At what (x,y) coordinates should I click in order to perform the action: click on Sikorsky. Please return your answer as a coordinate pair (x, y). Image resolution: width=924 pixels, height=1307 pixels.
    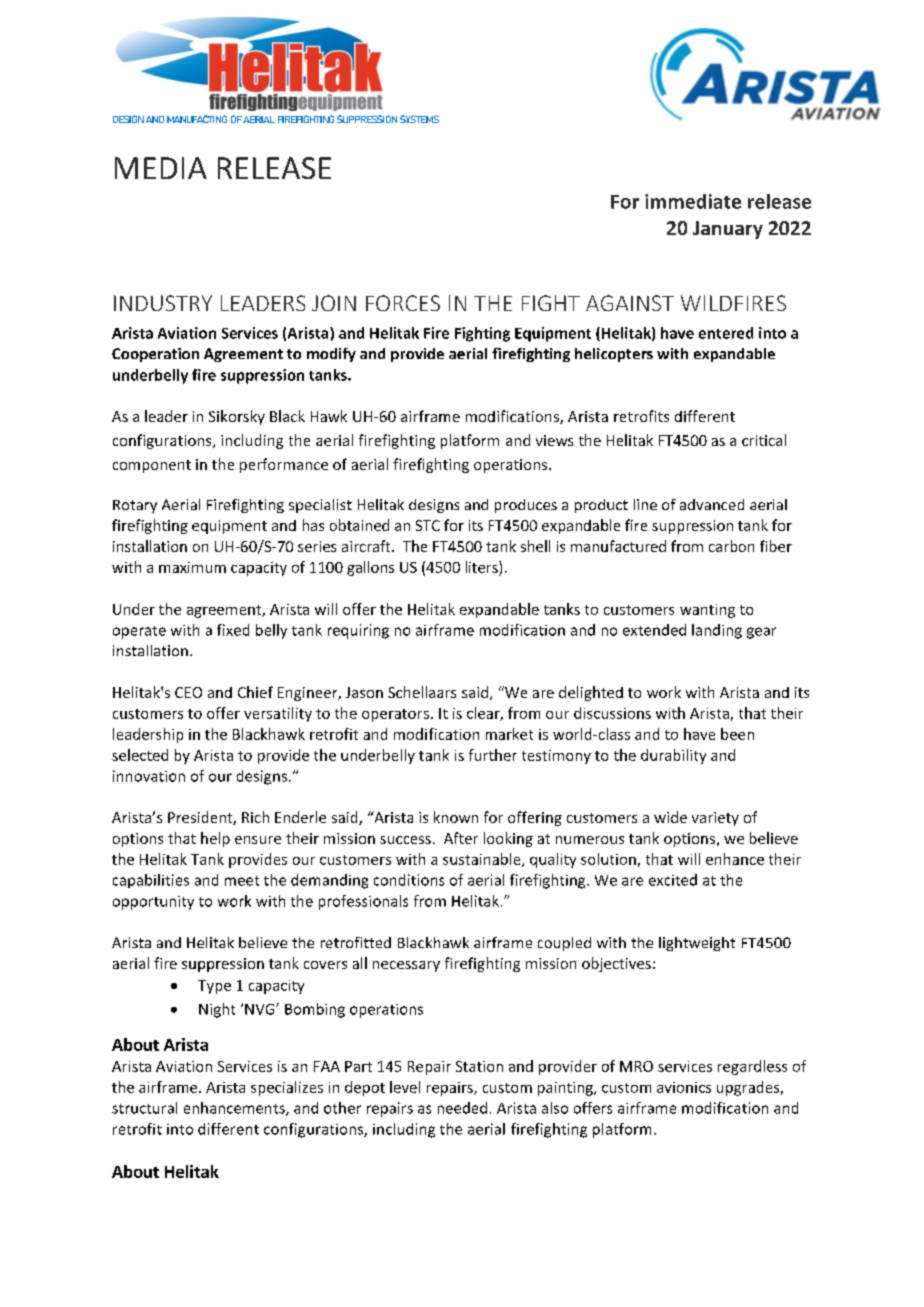
    Looking at the image, I should click on (237, 417).
